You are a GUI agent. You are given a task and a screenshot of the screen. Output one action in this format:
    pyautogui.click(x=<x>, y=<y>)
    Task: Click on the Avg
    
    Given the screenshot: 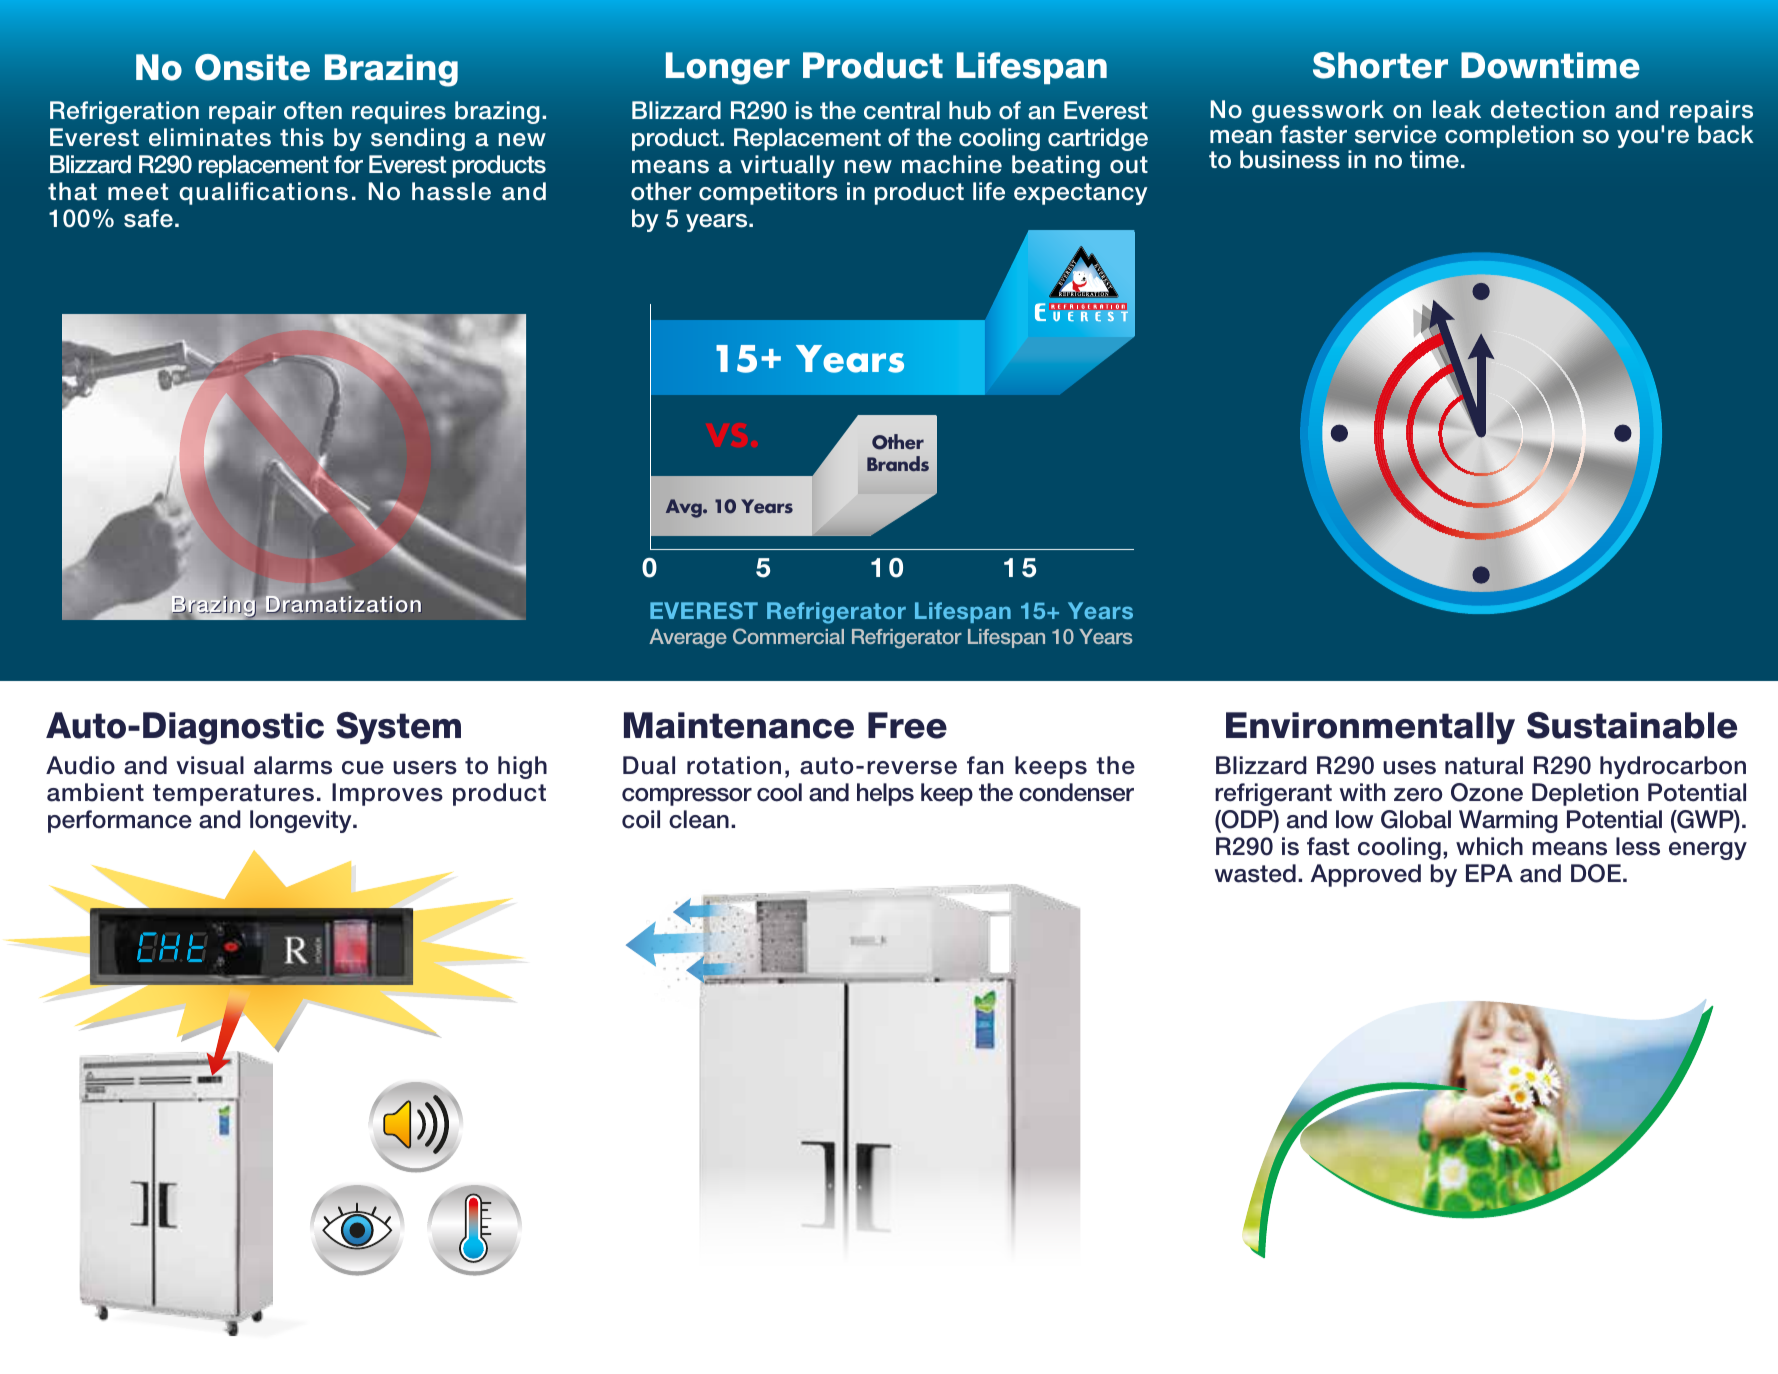 What is the action you would take?
    pyautogui.click(x=685, y=508)
